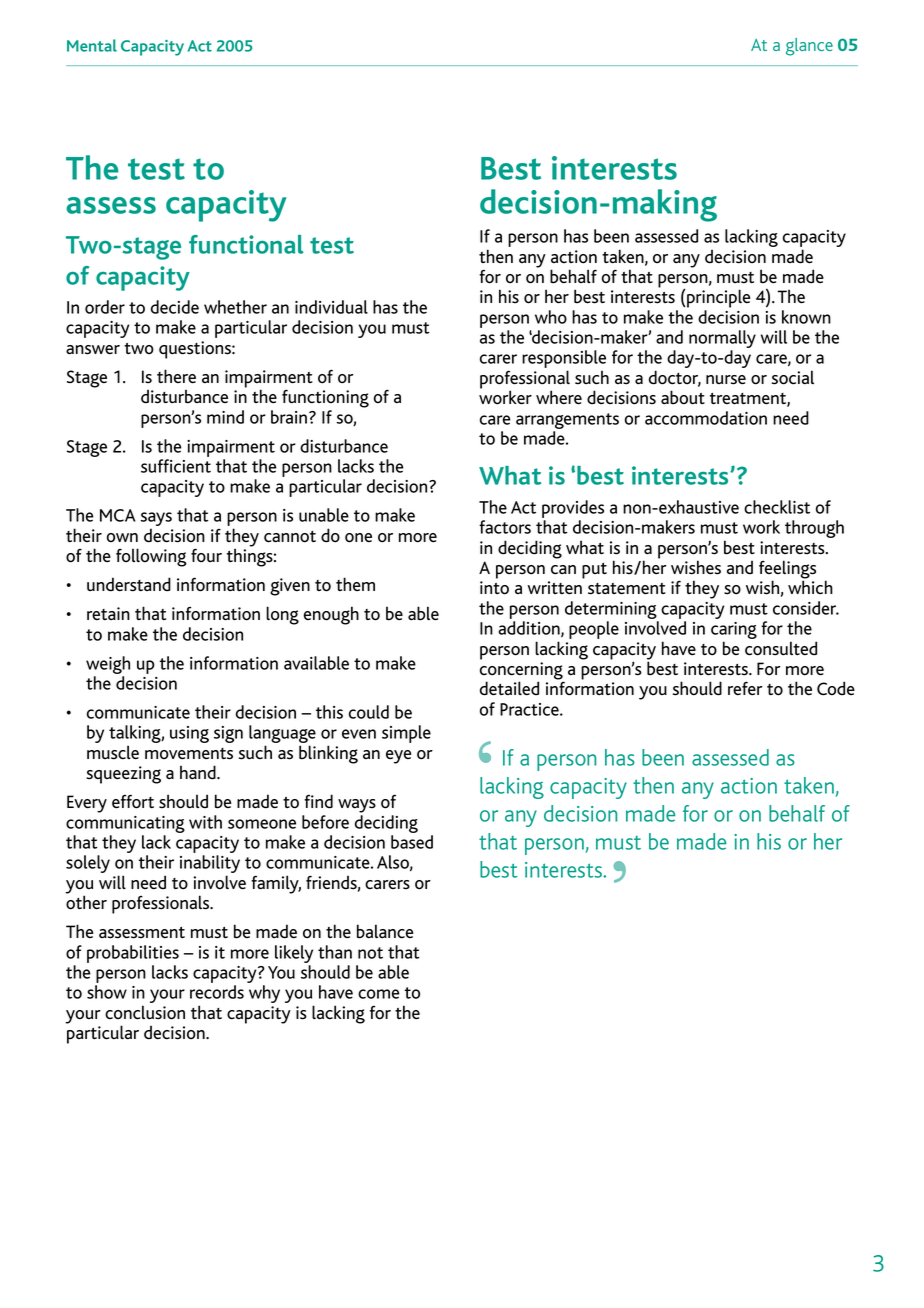 The height and width of the page is (1308, 924). What do you see at coordinates (809, 47) in the page?
I see `glance` at bounding box center [809, 47].
